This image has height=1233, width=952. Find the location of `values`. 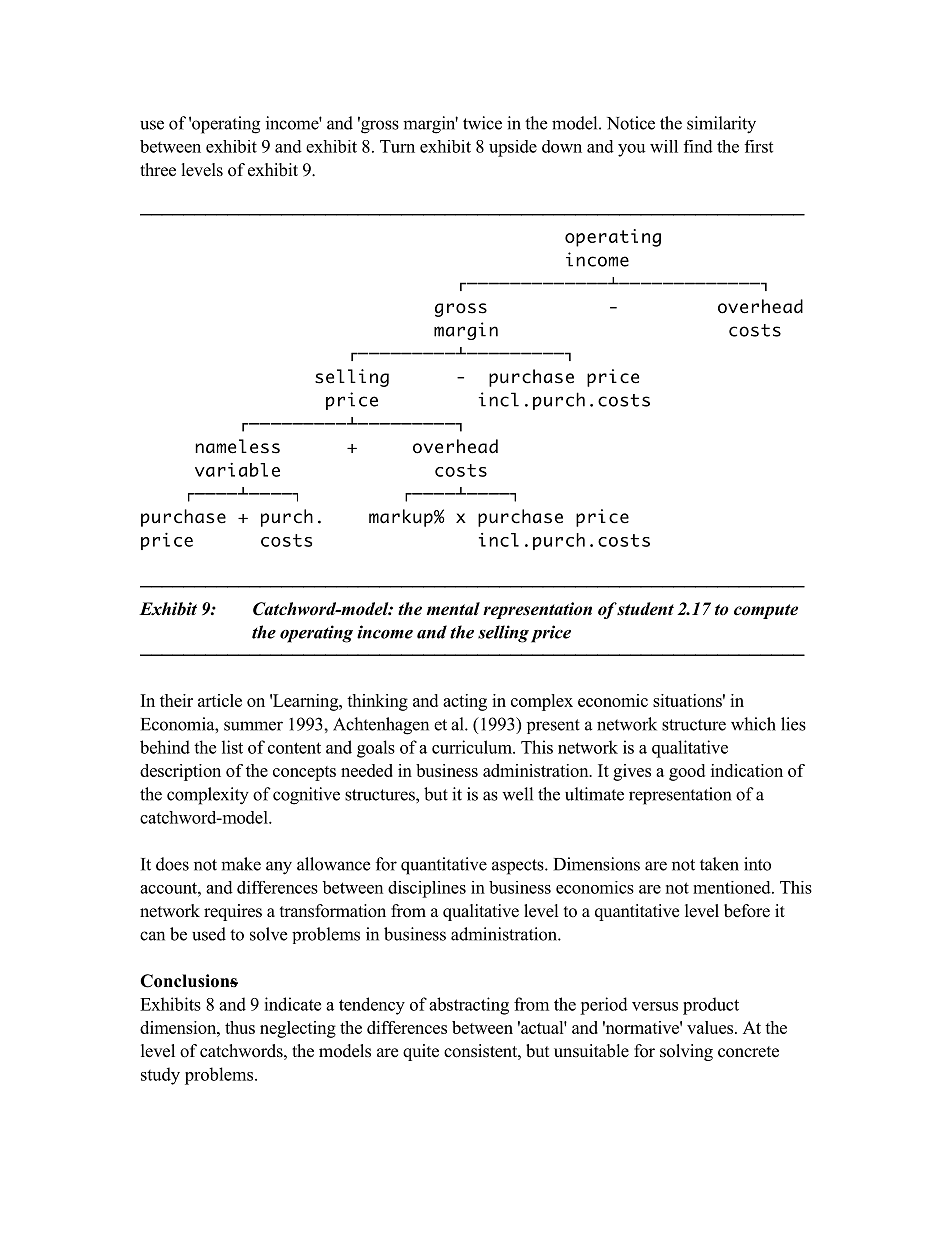

values is located at coordinates (711, 1027).
